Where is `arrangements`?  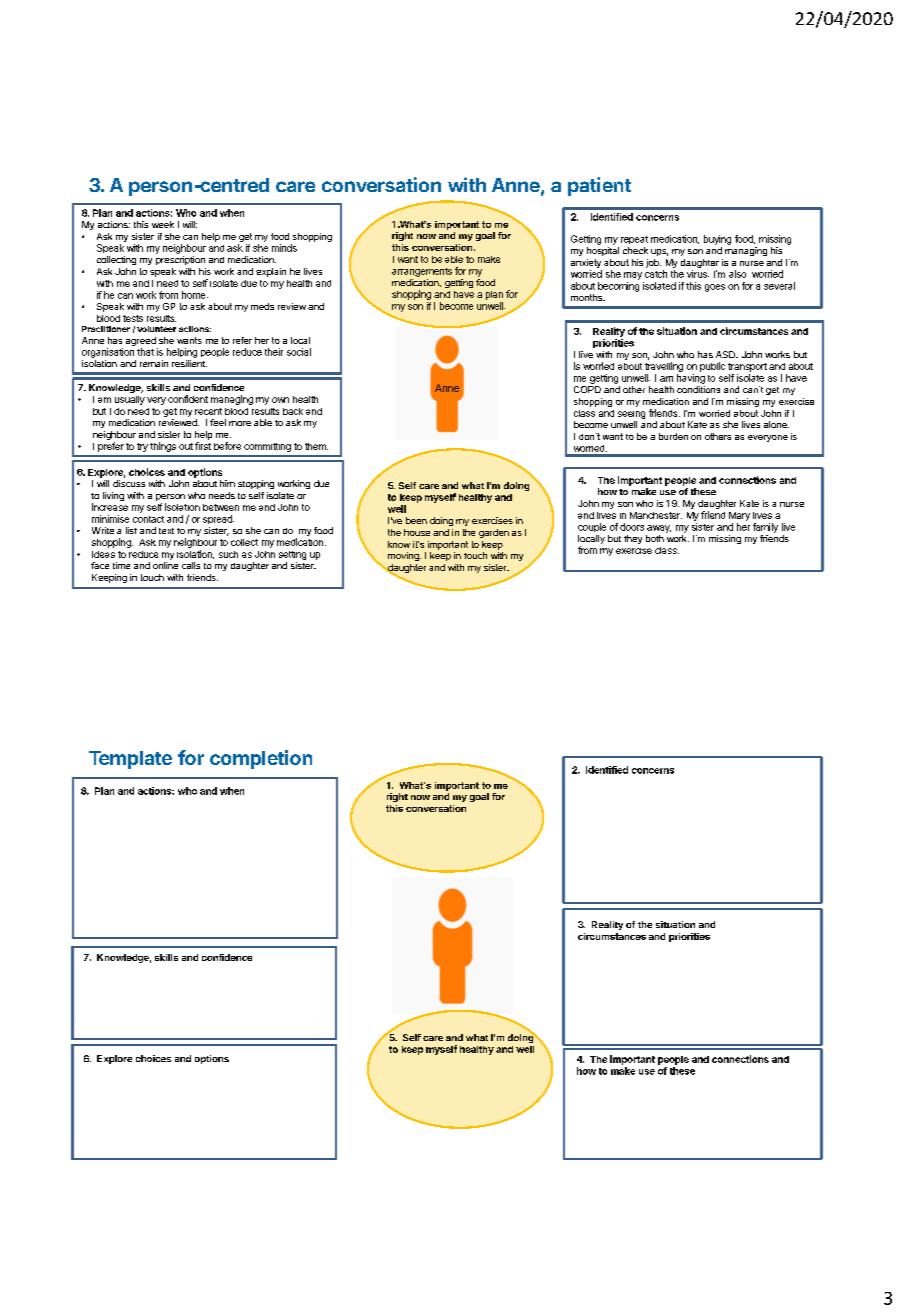
arrangements is located at coordinates (422, 272).
